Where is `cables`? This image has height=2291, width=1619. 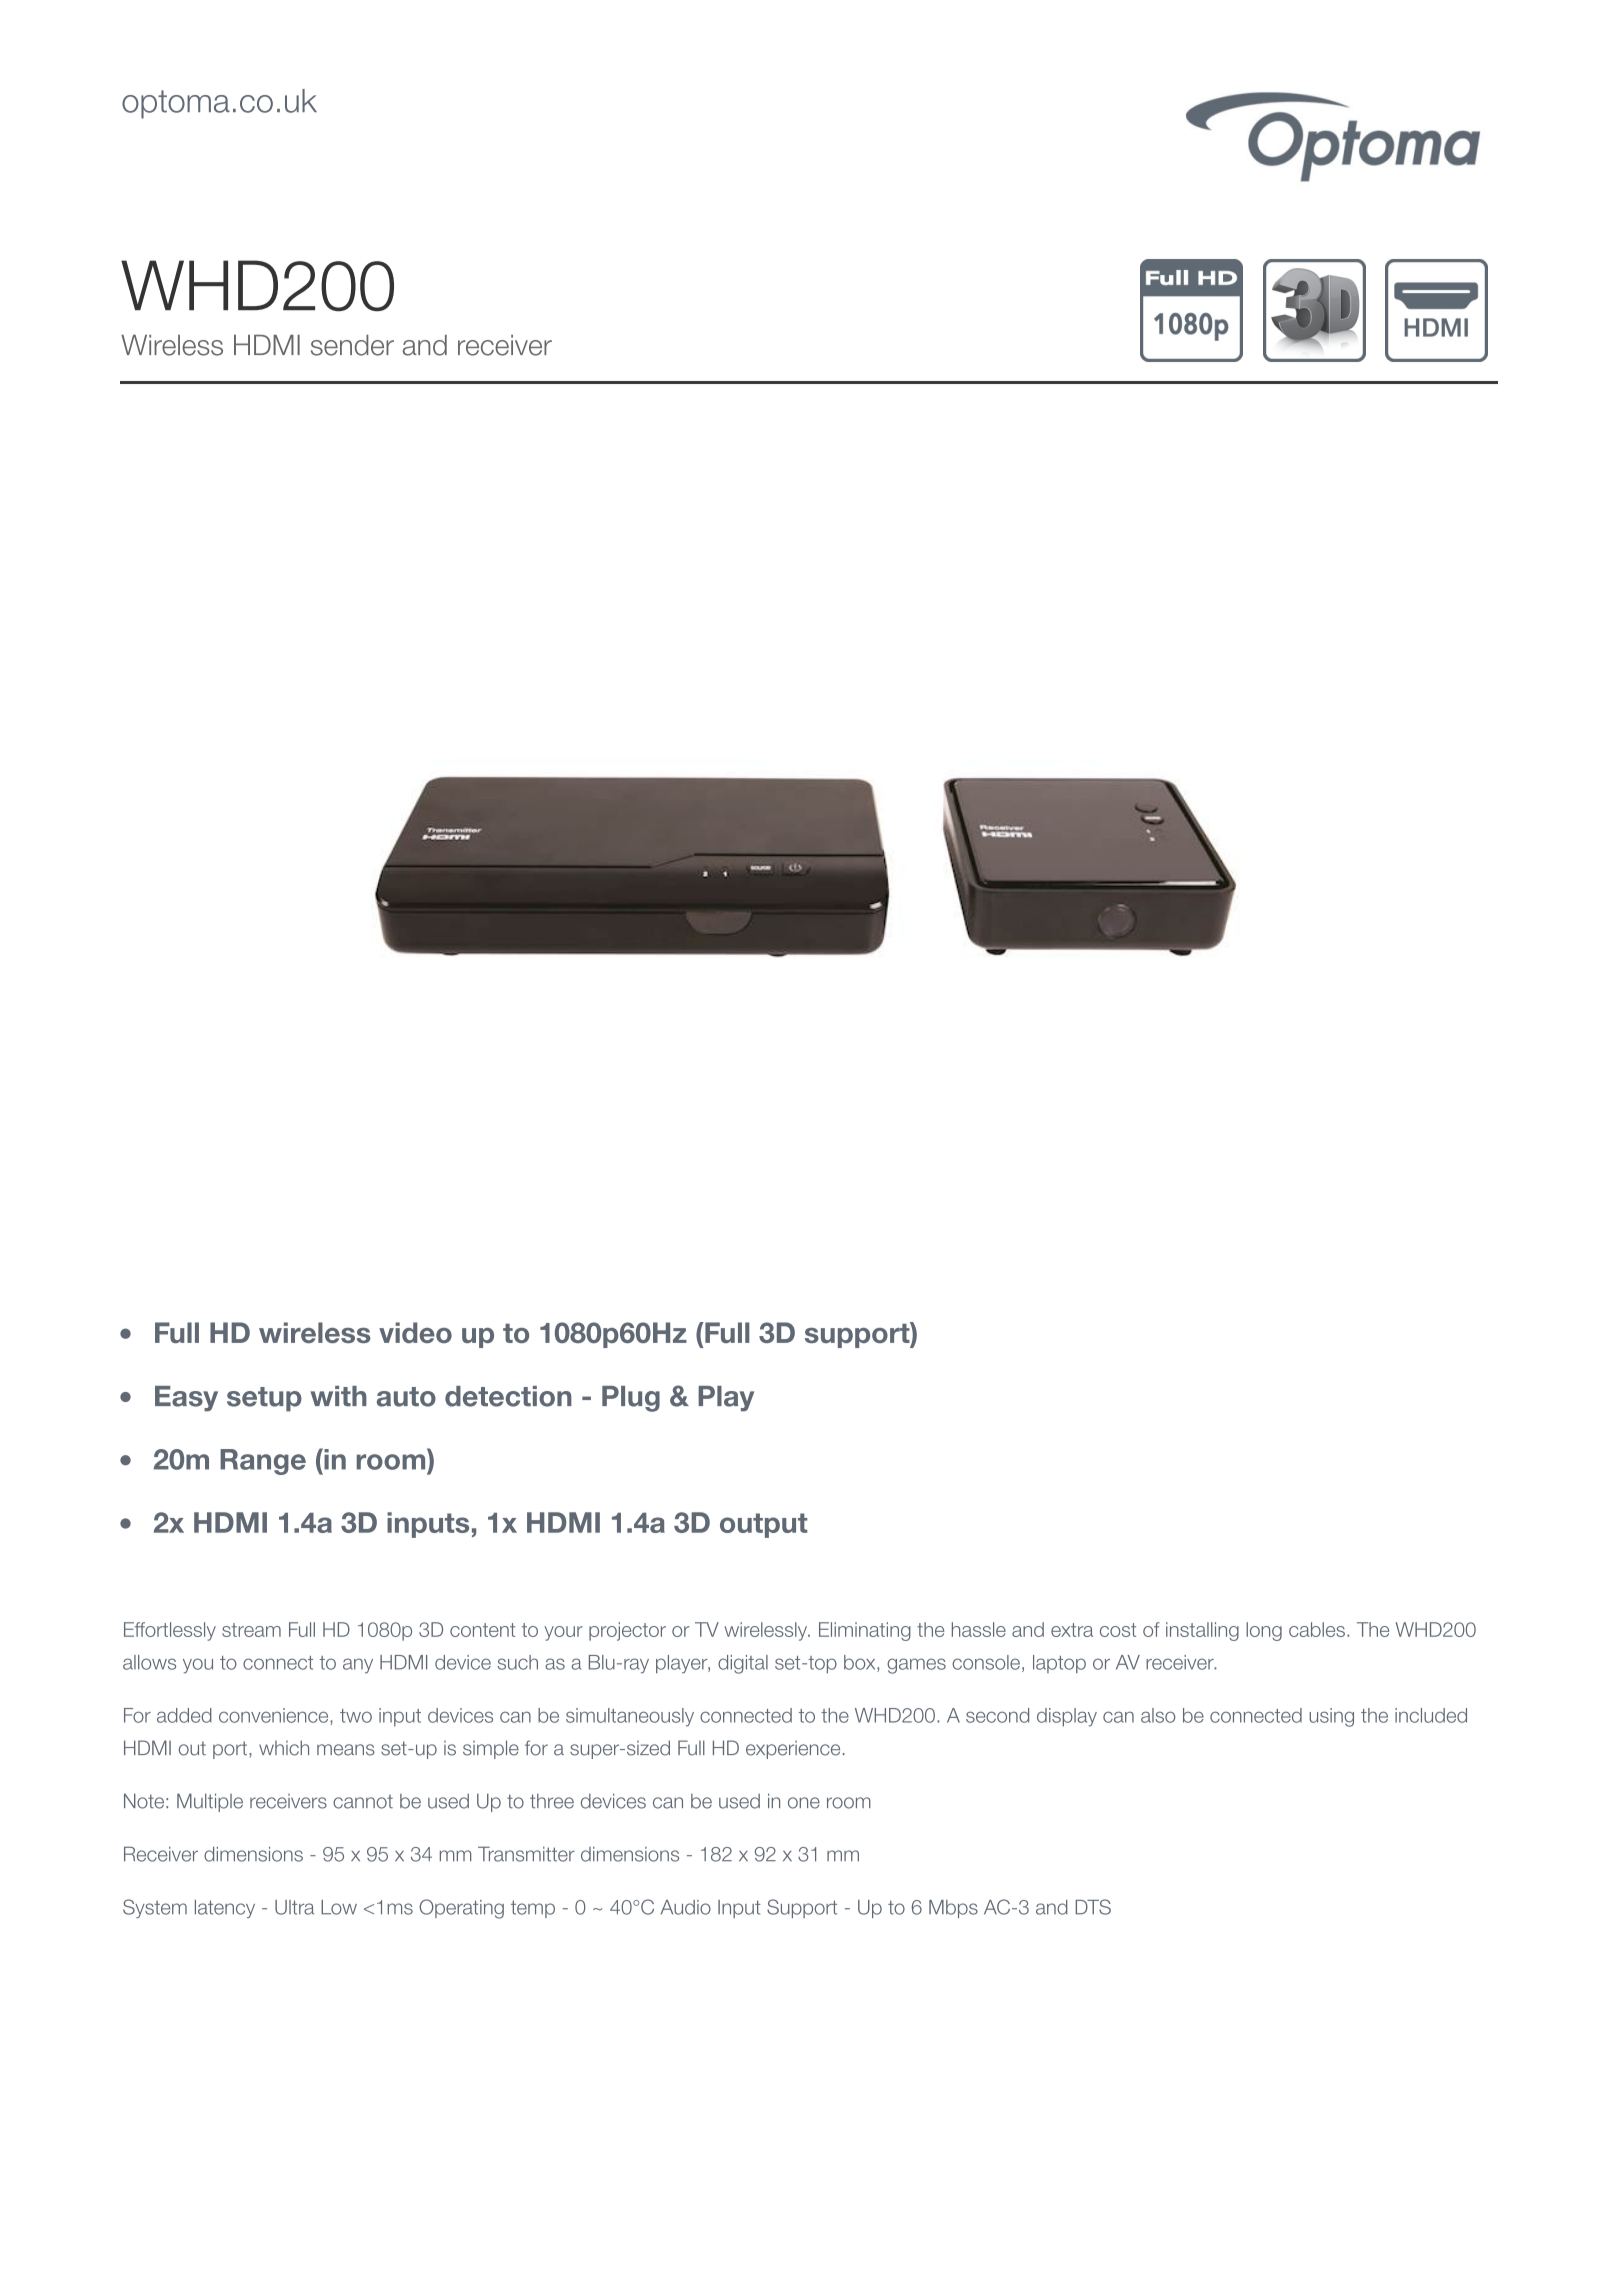
cables is located at coordinates (1317, 1629).
